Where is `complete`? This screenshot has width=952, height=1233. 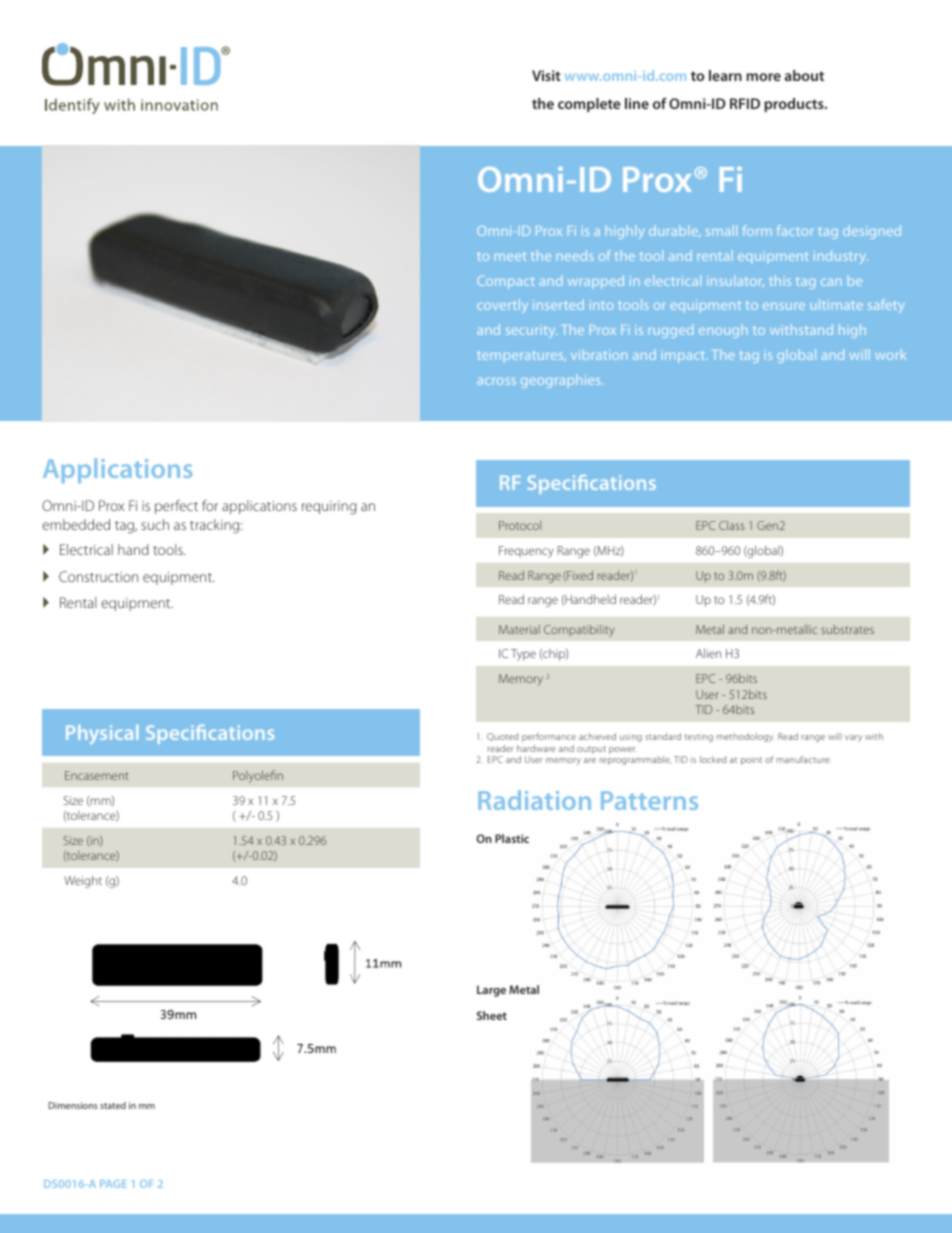 complete is located at coordinates (589, 105).
